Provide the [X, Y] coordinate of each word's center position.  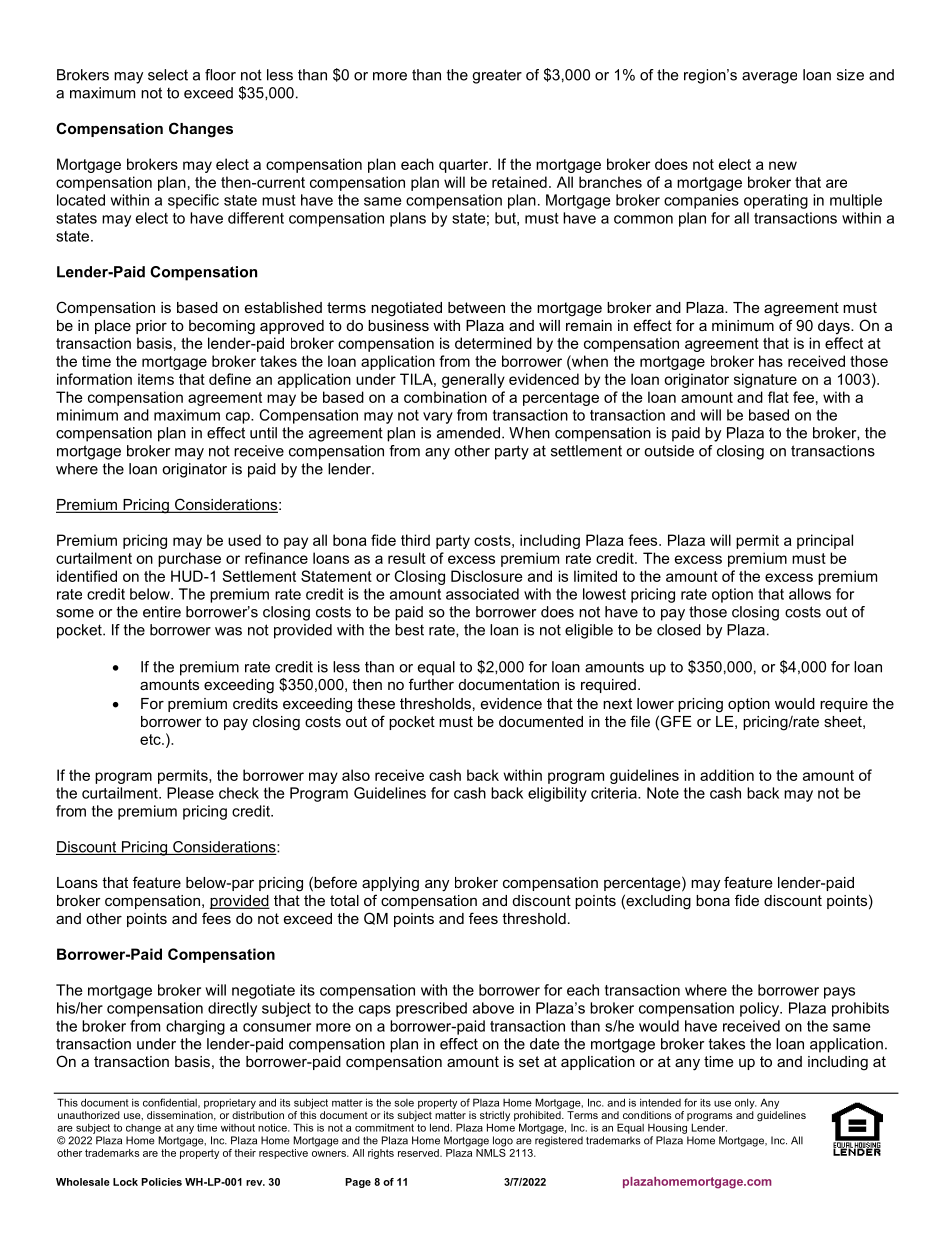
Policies [161, 1182]
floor [220, 75]
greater [497, 76]
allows [810, 594]
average [769, 78]
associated [482, 594]
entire [162, 612]
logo [503, 1141]
